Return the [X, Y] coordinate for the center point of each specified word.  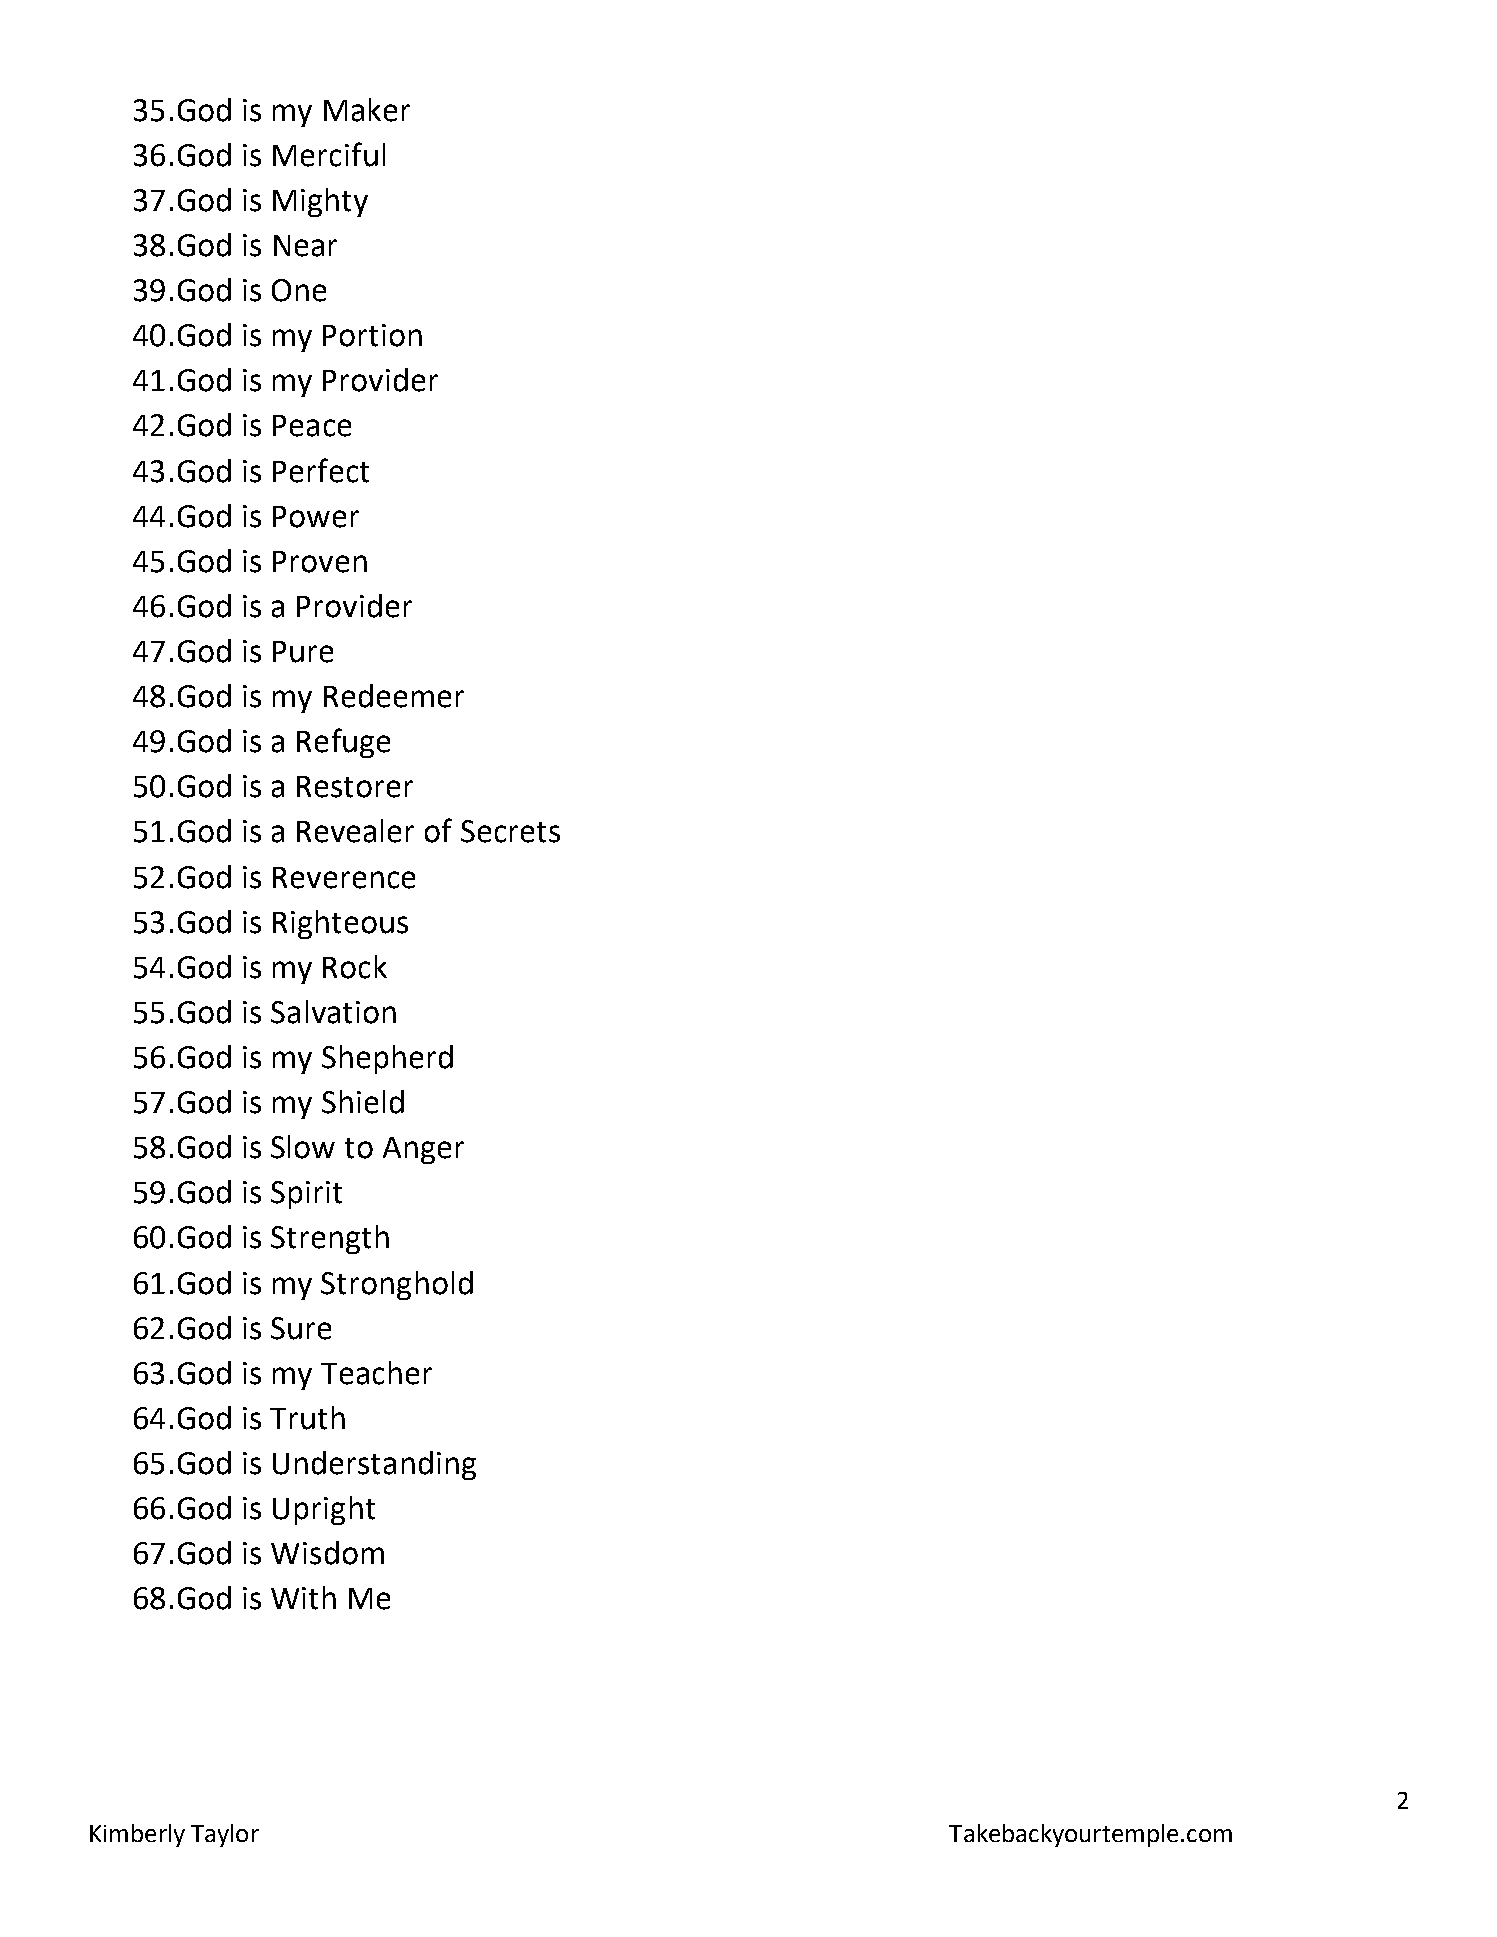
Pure [303, 652]
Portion [372, 335]
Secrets [510, 831]
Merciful [329, 154]
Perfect [321, 470]
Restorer [355, 787]
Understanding [374, 1465]
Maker [367, 110]
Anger [423, 1150]
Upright [324, 1510]
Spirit [306, 1195]
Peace [312, 426]
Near [305, 246]
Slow [303, 1147]
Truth [307, 1418]
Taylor [225, 1835]
